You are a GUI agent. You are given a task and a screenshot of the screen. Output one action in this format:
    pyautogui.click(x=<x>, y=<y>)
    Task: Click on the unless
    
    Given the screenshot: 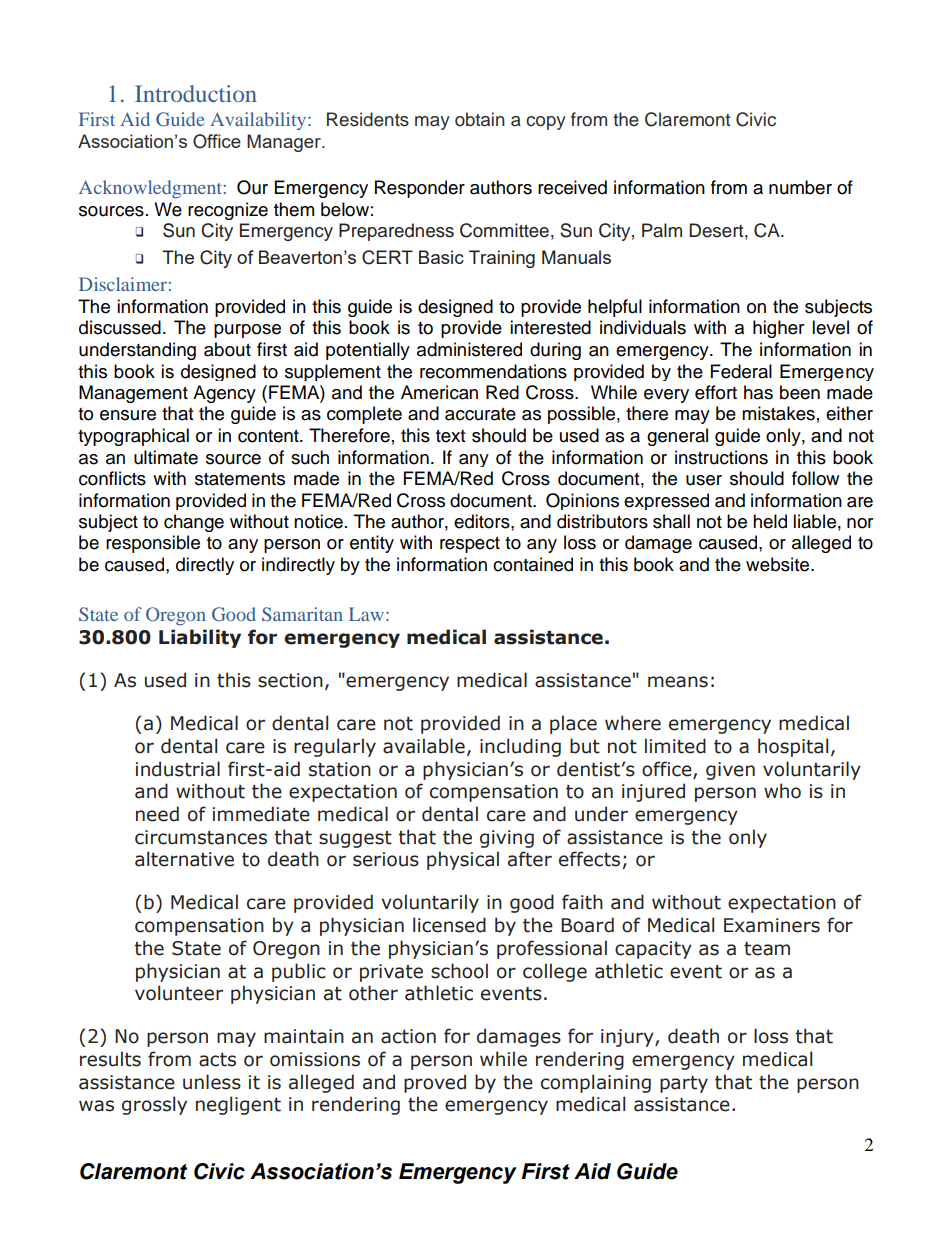 What is the action you would take?
    pyautogui.click(x=212, y=1082)
